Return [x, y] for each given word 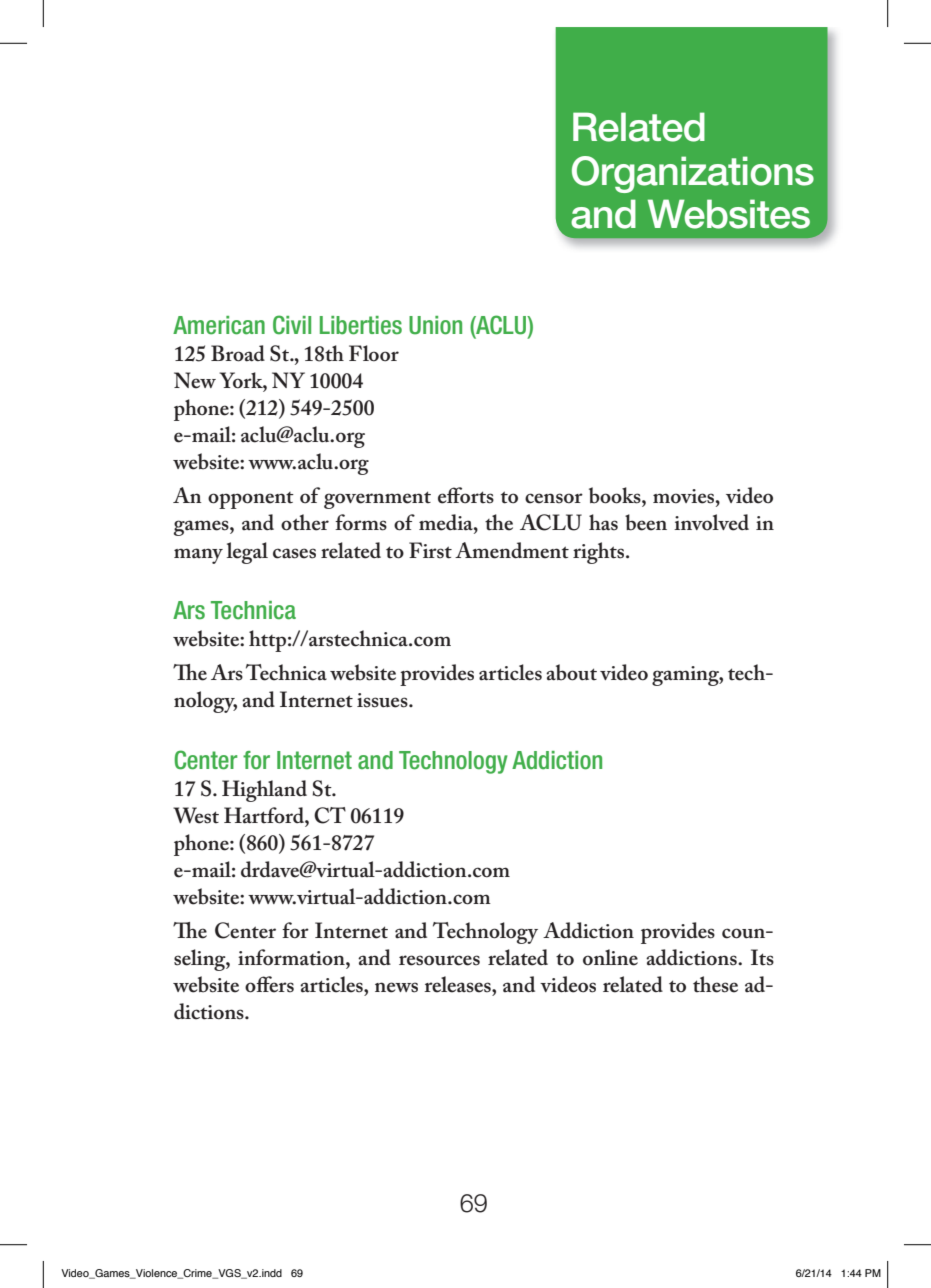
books [616, 495]
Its [762, 957]
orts [476, 496]
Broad [238, 353]
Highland [264, 791]
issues [383, 700]
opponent [251, 500]
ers [280, 987]
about [571, 672]
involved [711, 522]
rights [600, 553]
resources [439, 960]
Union [435, 325]
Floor [374, 353]
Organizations [693, 174]
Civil [292, 325]
